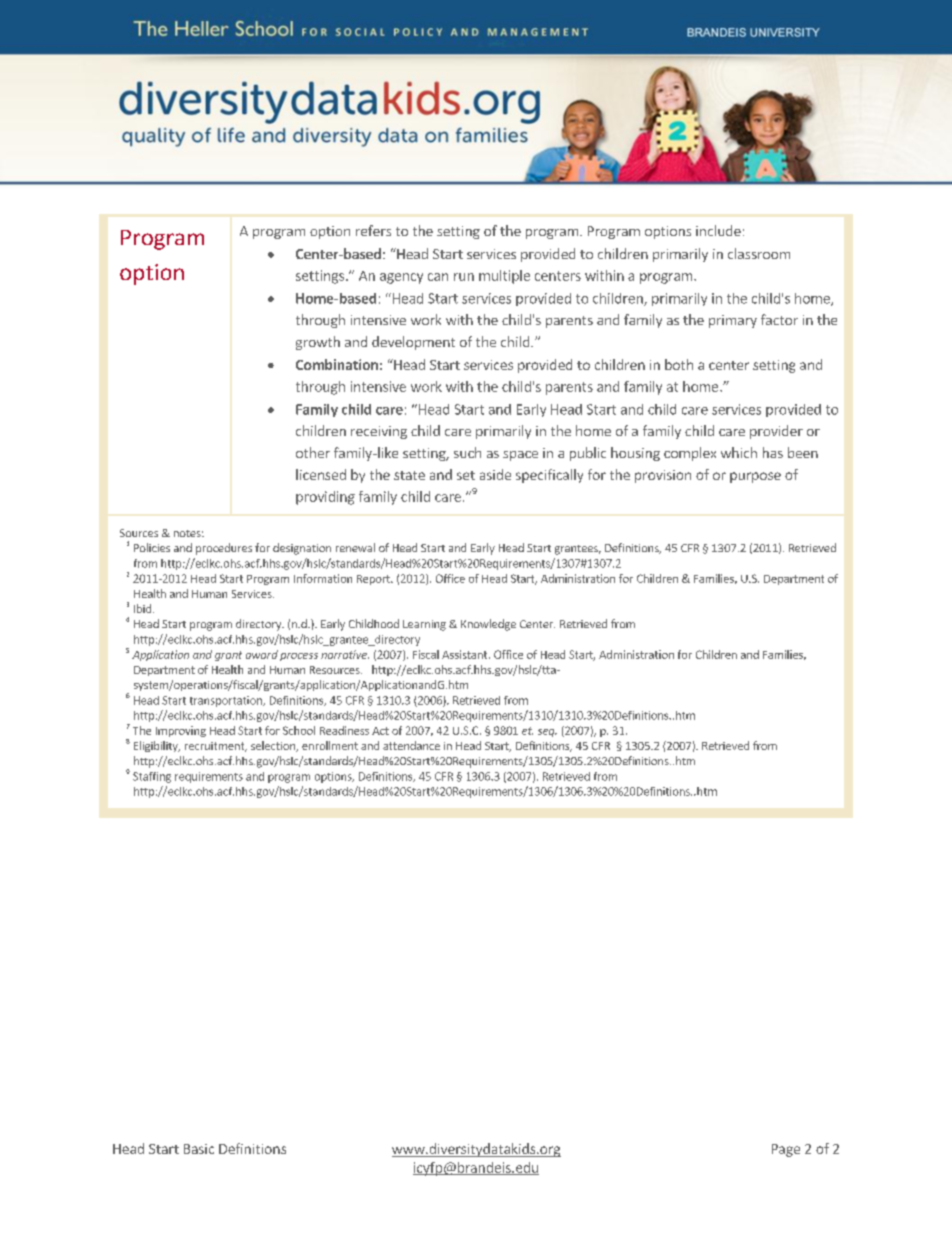 This image has width=952, height=1233. Describe the element at coordinates (318, 343) in the image. I see `growth` at that location.
